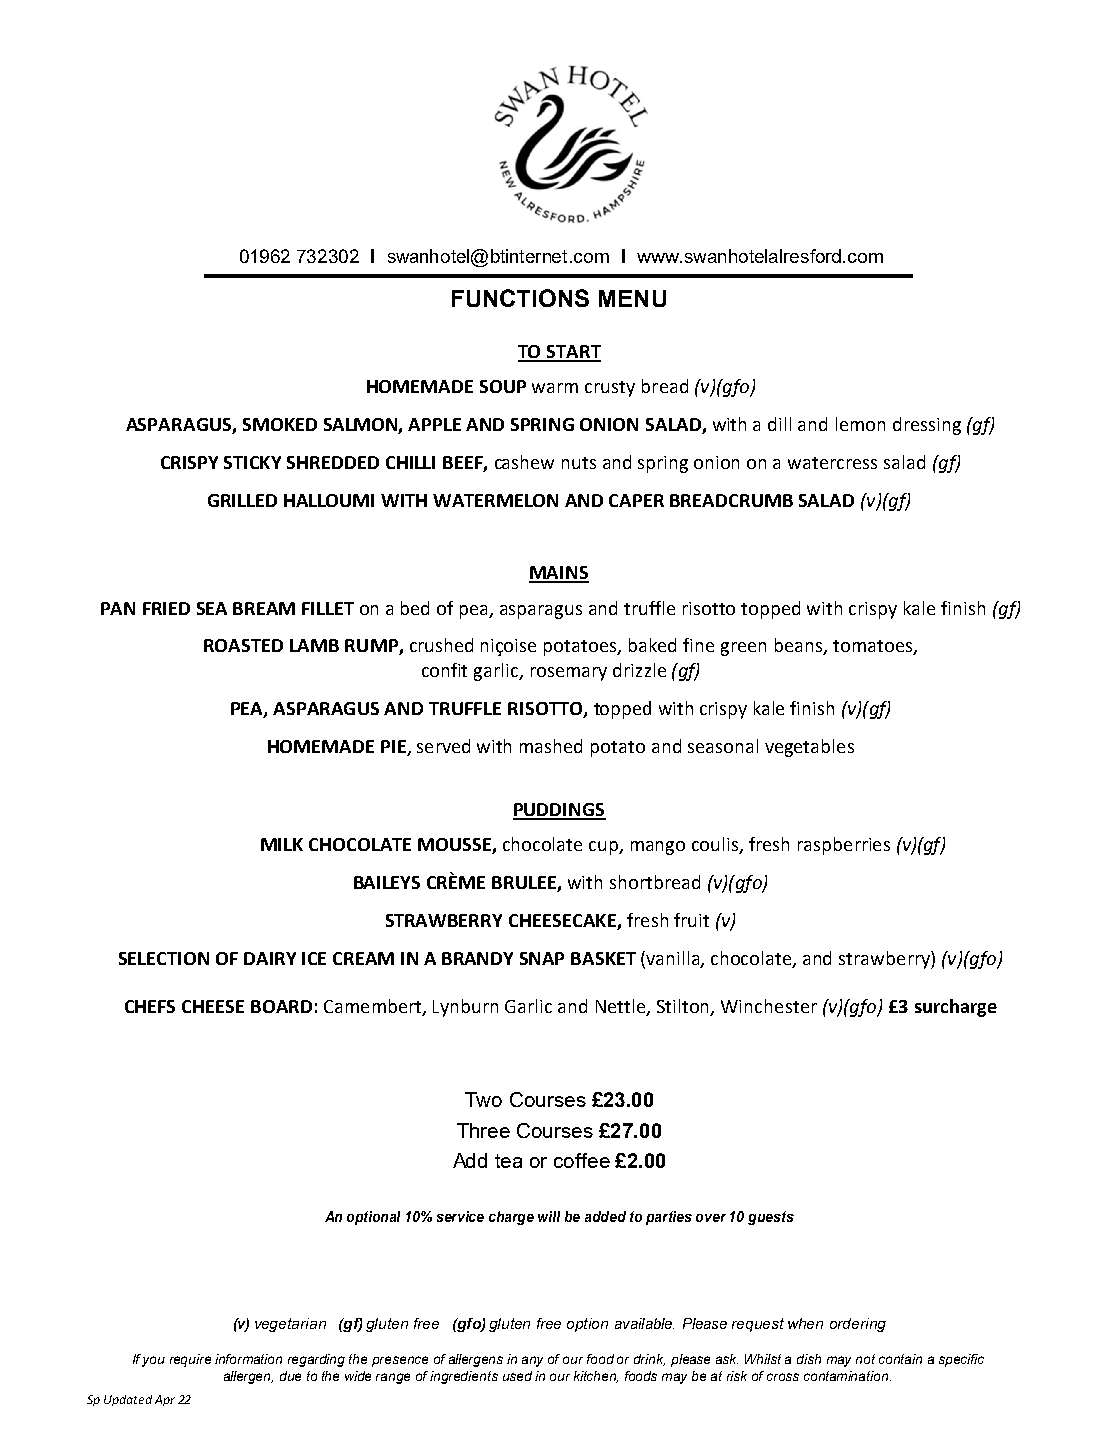 The height and width of the screenshot is (1448, 1119). Describe the element at coordinates (927, 426) in the screenshot. I see `dressing` at that location.
